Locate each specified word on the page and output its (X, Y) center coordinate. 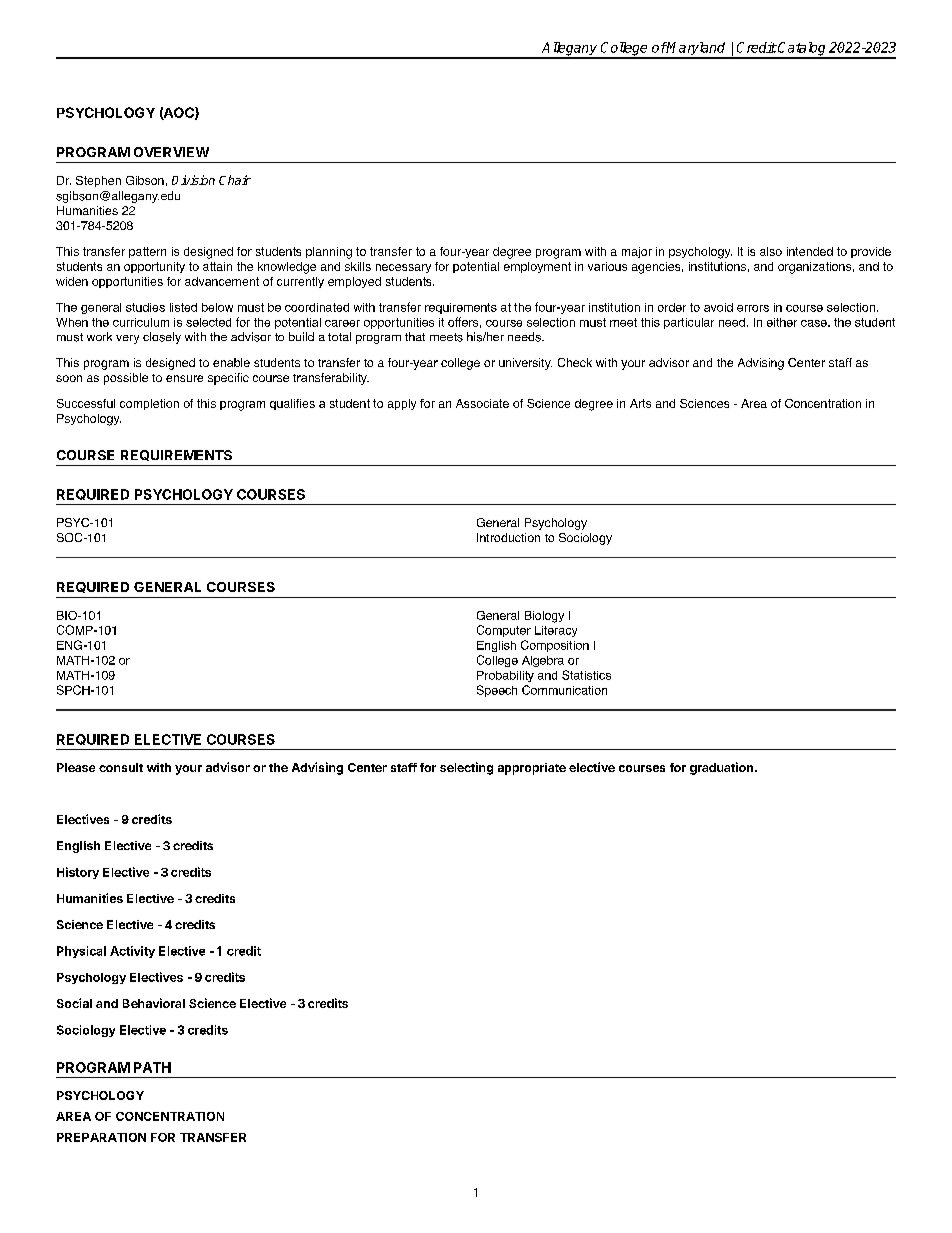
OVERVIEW (171, 152)
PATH (152, 1067)
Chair (235, 180)
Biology (544, 617)
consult (121, 767)
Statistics (586, 675)
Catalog (802, 50)
